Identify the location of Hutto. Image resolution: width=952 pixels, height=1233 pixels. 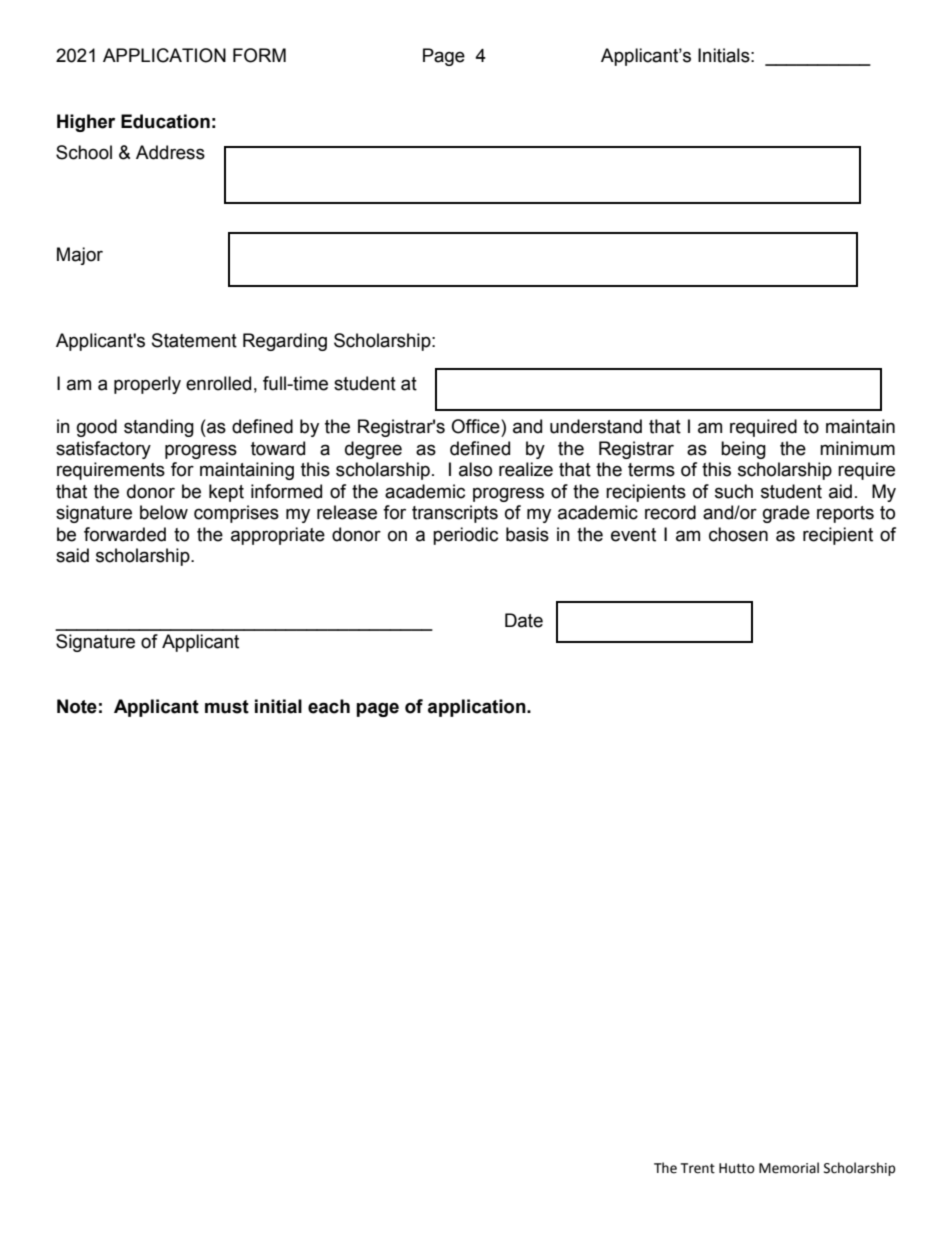
(737, 1168).
